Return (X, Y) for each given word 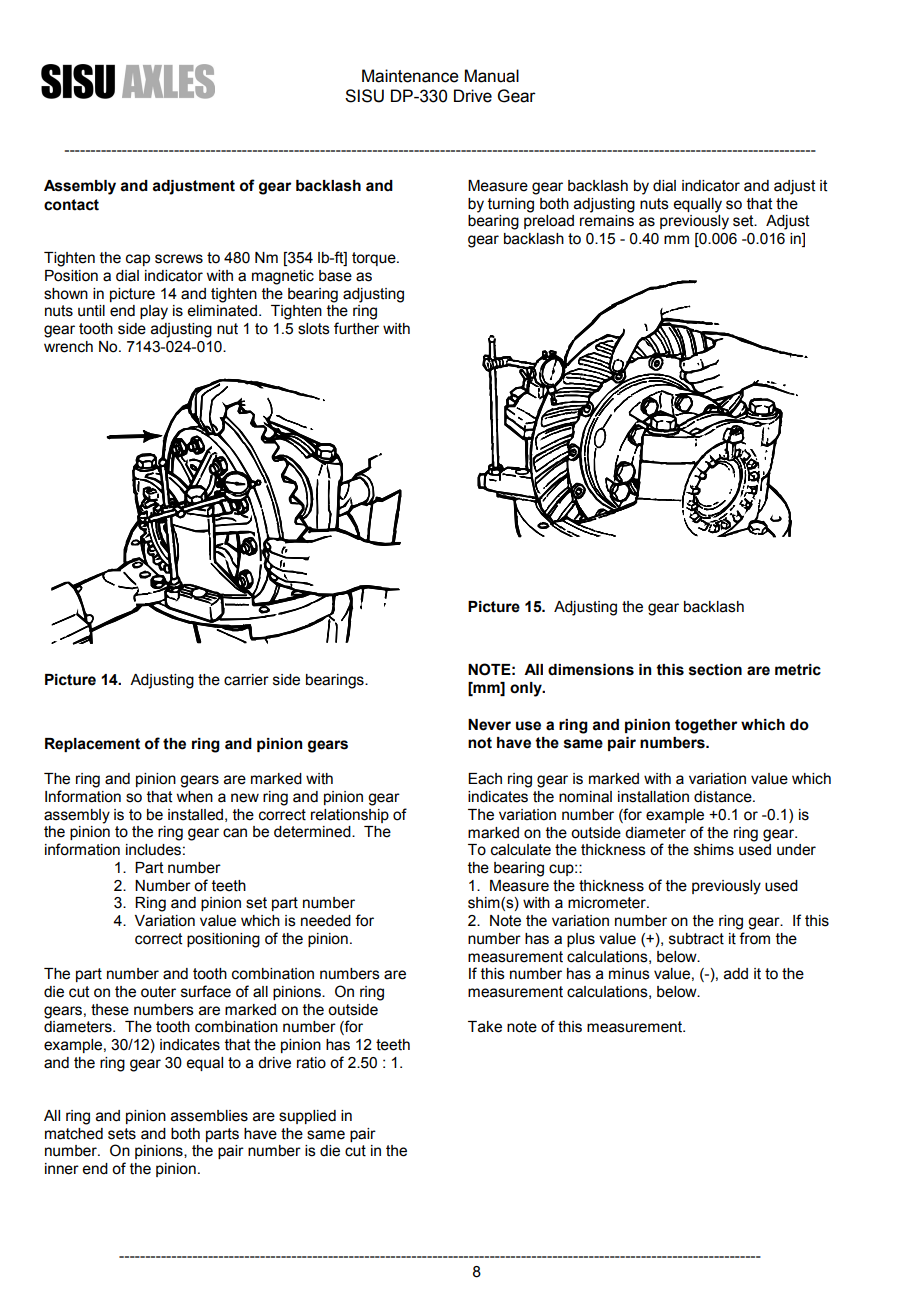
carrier (246, 680)
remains (607, 221)
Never (489, 725)
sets (122, 1134)
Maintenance (410, 76)
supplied (307, 1117)
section (715, 670)
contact (71, 205)
